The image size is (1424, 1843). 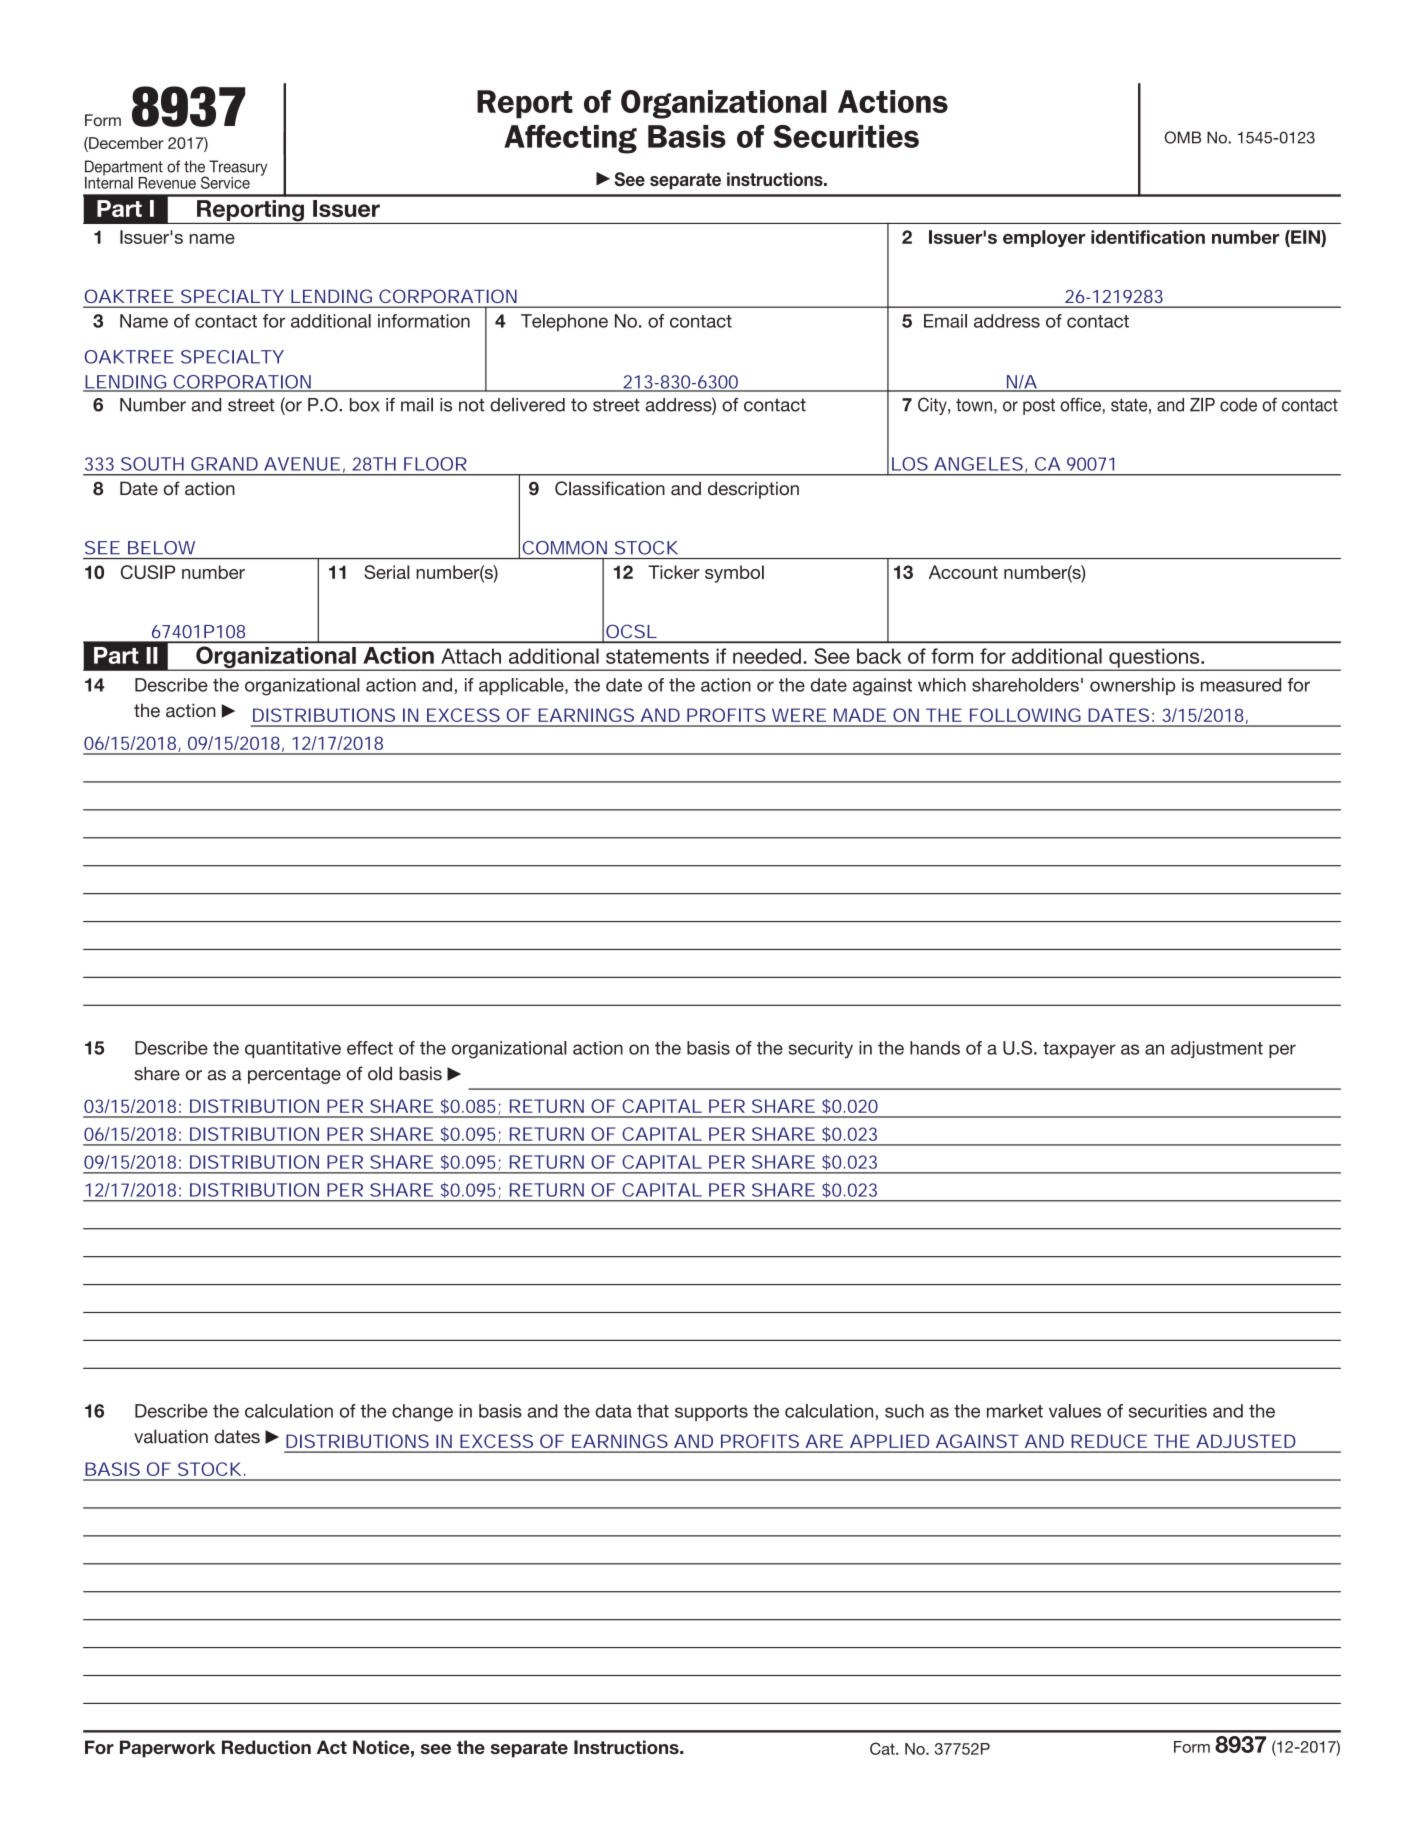 I want to click on Service, so click(x=225, y=182).
